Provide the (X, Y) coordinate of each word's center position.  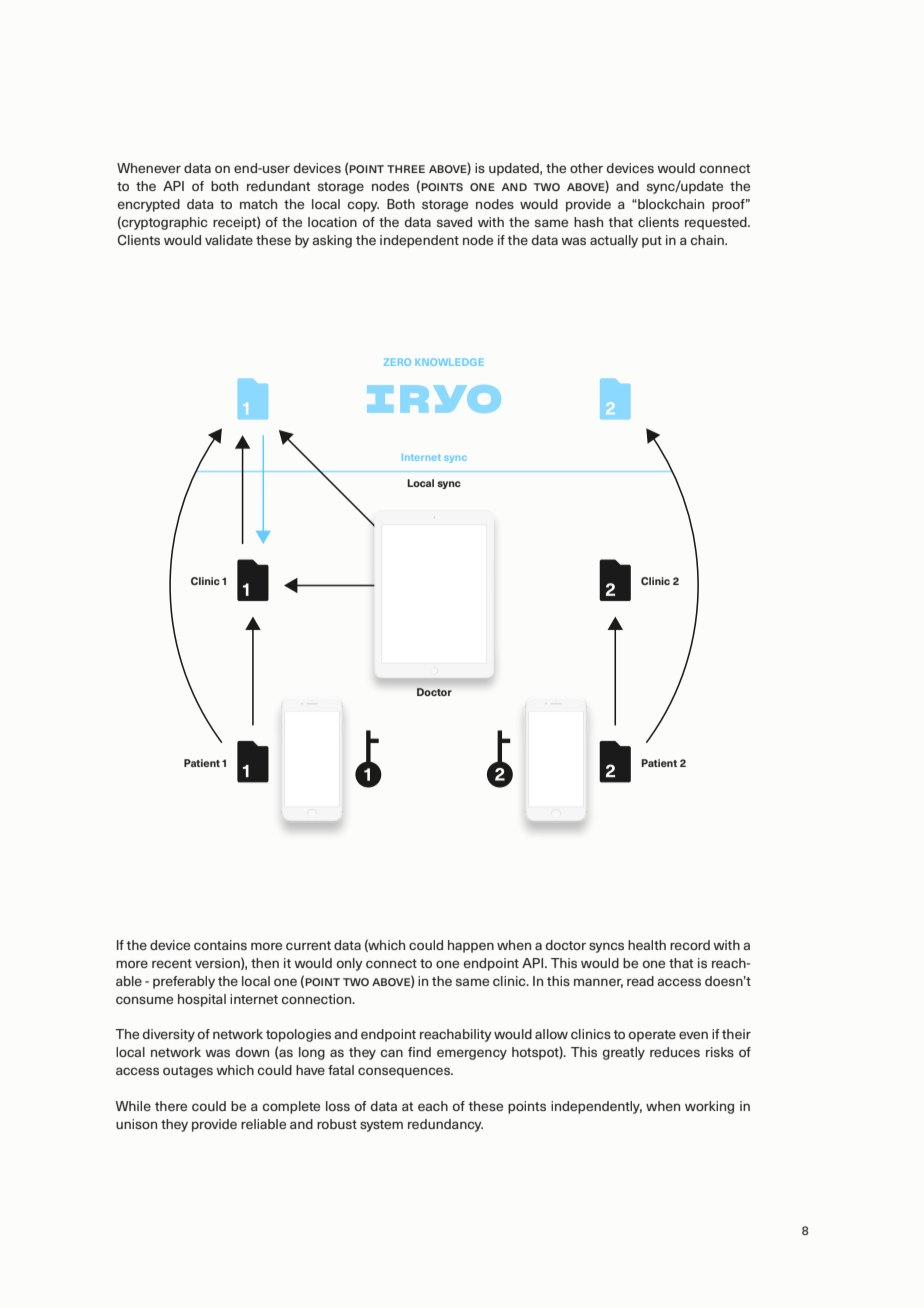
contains (220, 945)
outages (188, 1072)
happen (471, 946)
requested (717, 223)
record (690, 945)
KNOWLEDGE (450, 362)
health (647, 945)
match (258, 204)
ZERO (397, 362)
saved (454, 222)
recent (172, 963)
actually (614, 241)
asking (332, 241)
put (652, 242)
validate (229, 240)
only (350, 964)
